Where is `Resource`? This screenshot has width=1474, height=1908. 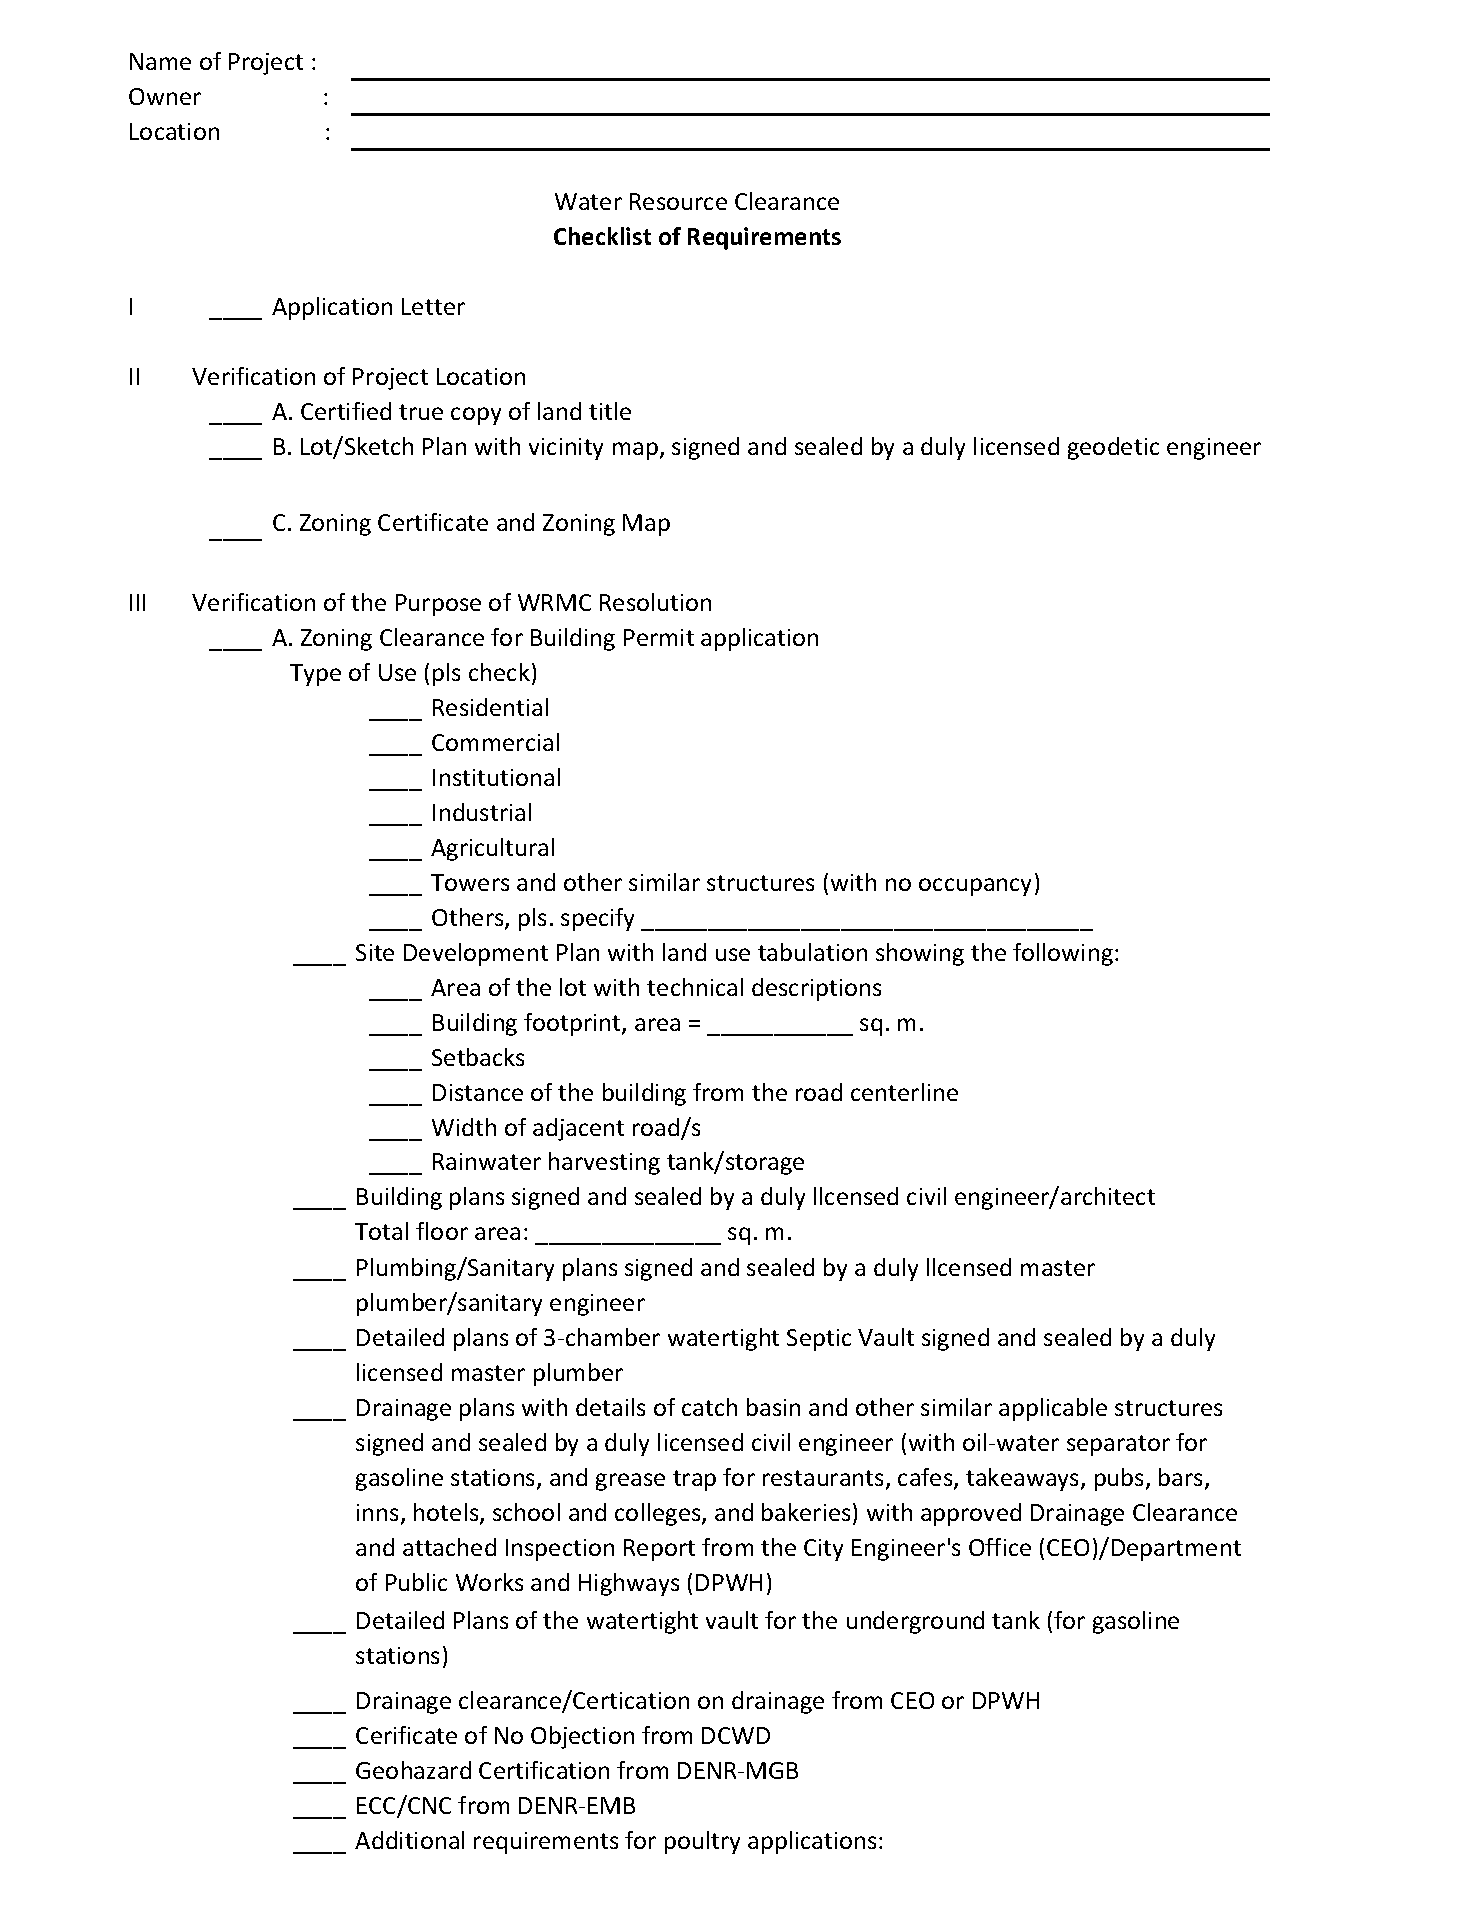 Resource is located at coordinates (678, 201).
